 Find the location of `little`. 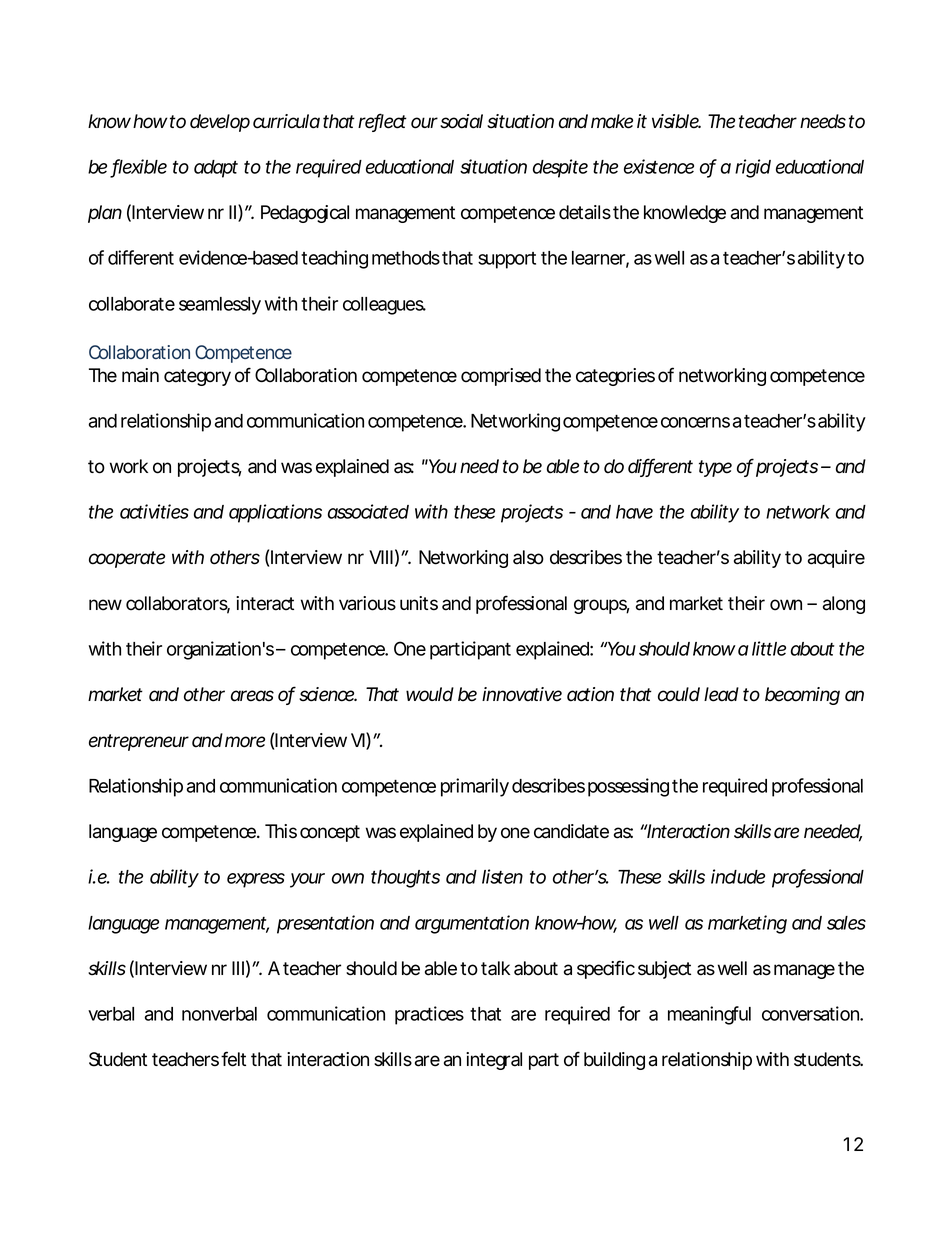

little is located at coordinates (769, 648).
